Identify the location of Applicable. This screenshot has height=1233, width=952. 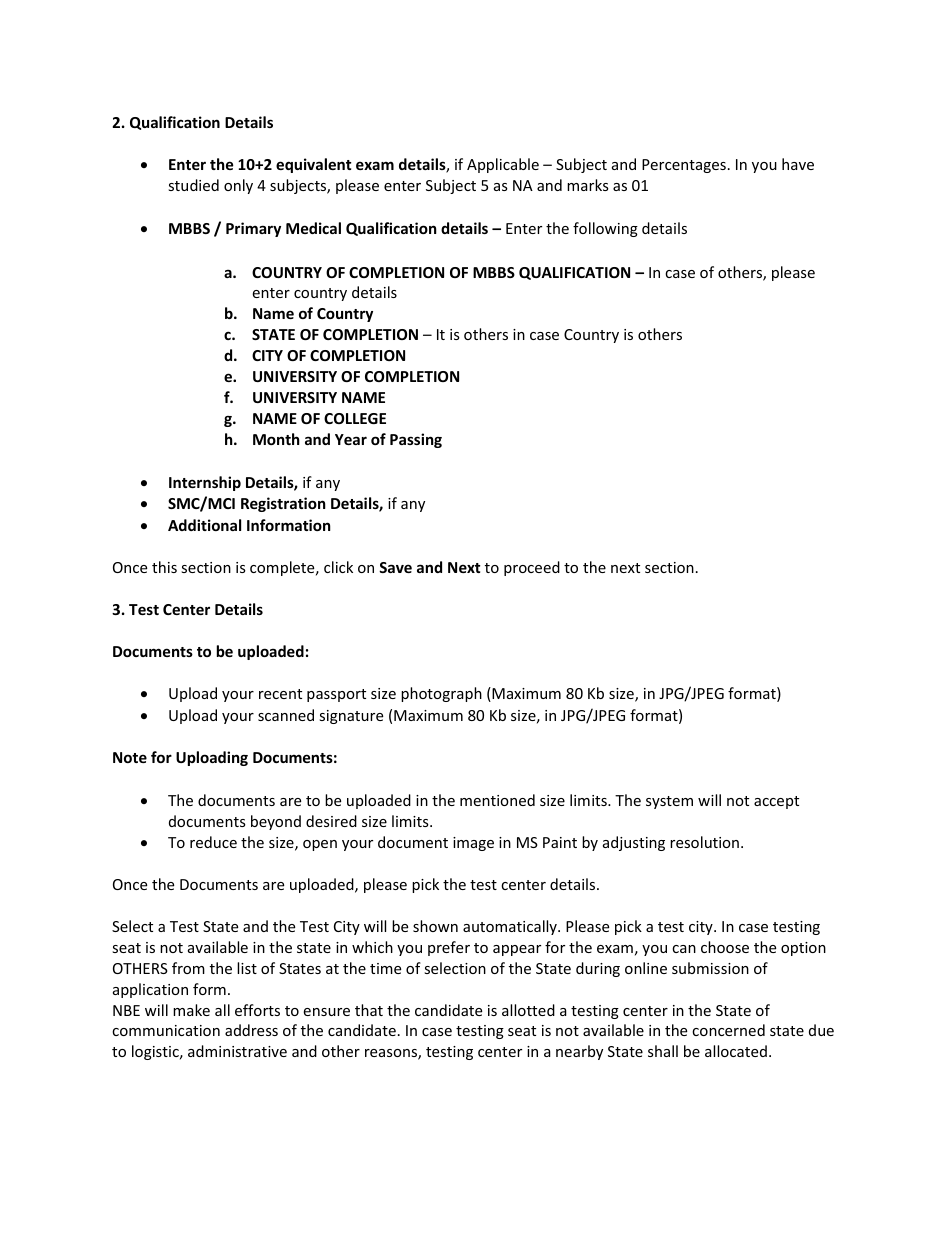
(503, 165).
